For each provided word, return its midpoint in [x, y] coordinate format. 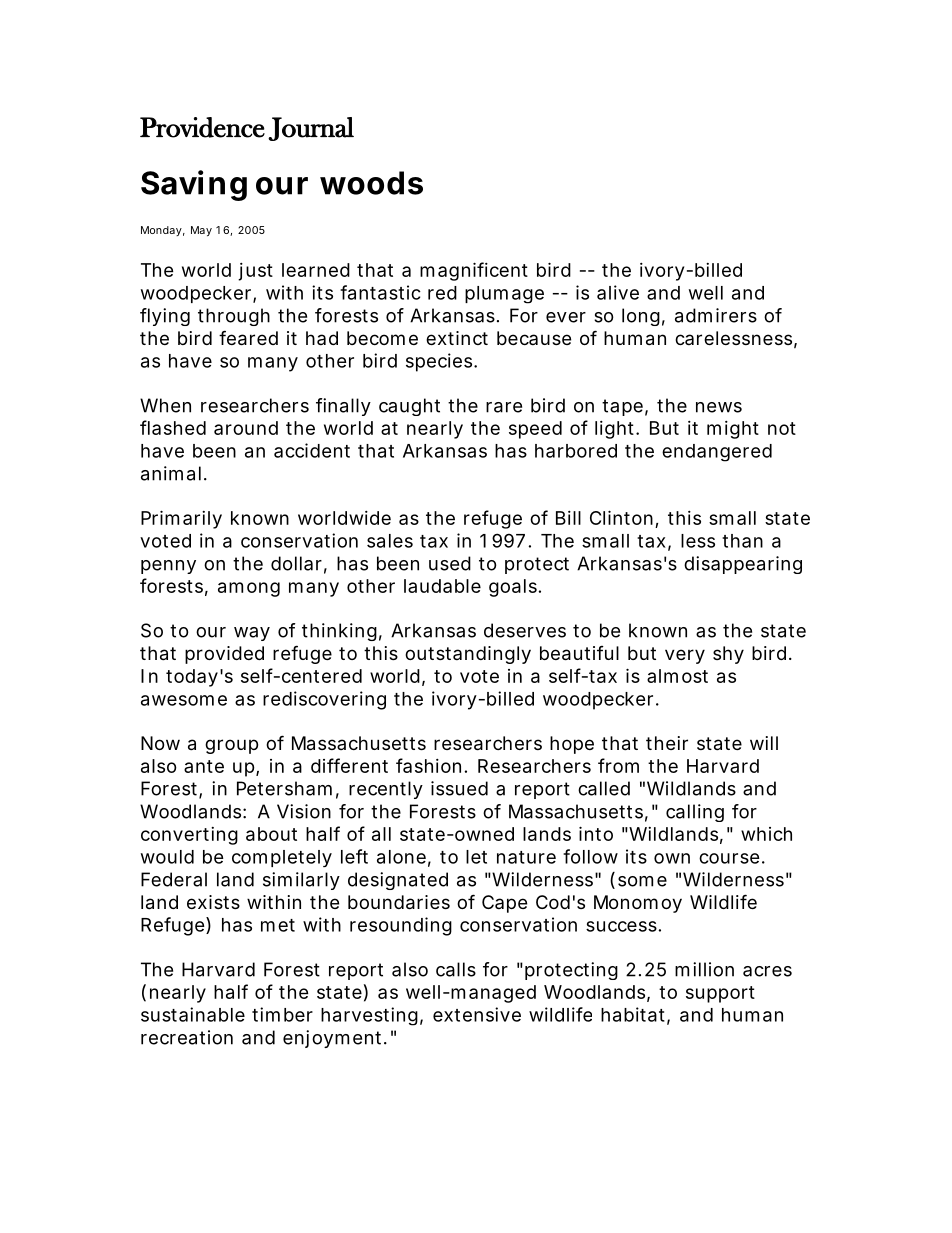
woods [371, 183]
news [719, 407]
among [249, 589]
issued [459, 788]
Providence [202, 127]
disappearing [743, 565]
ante [204, 766]
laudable [442, 586]
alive [618, 292]
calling [695, 813]
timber [282, 1014]
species [440, 362]
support [720, 994]
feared [248, 338]
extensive [477, 1014]
